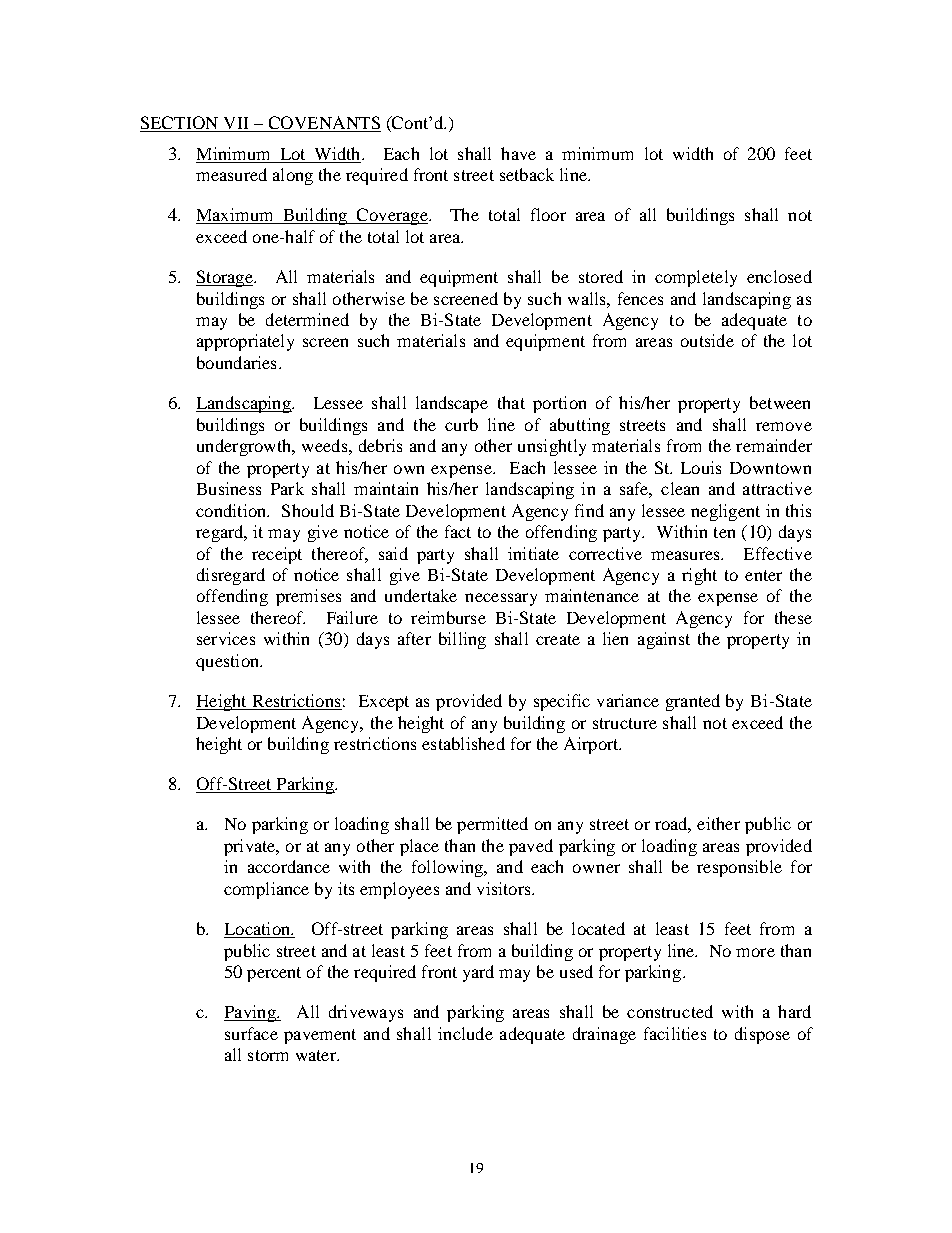  Describe the element at coordinates (231, 174) in the page. I see `measured` at that location.
